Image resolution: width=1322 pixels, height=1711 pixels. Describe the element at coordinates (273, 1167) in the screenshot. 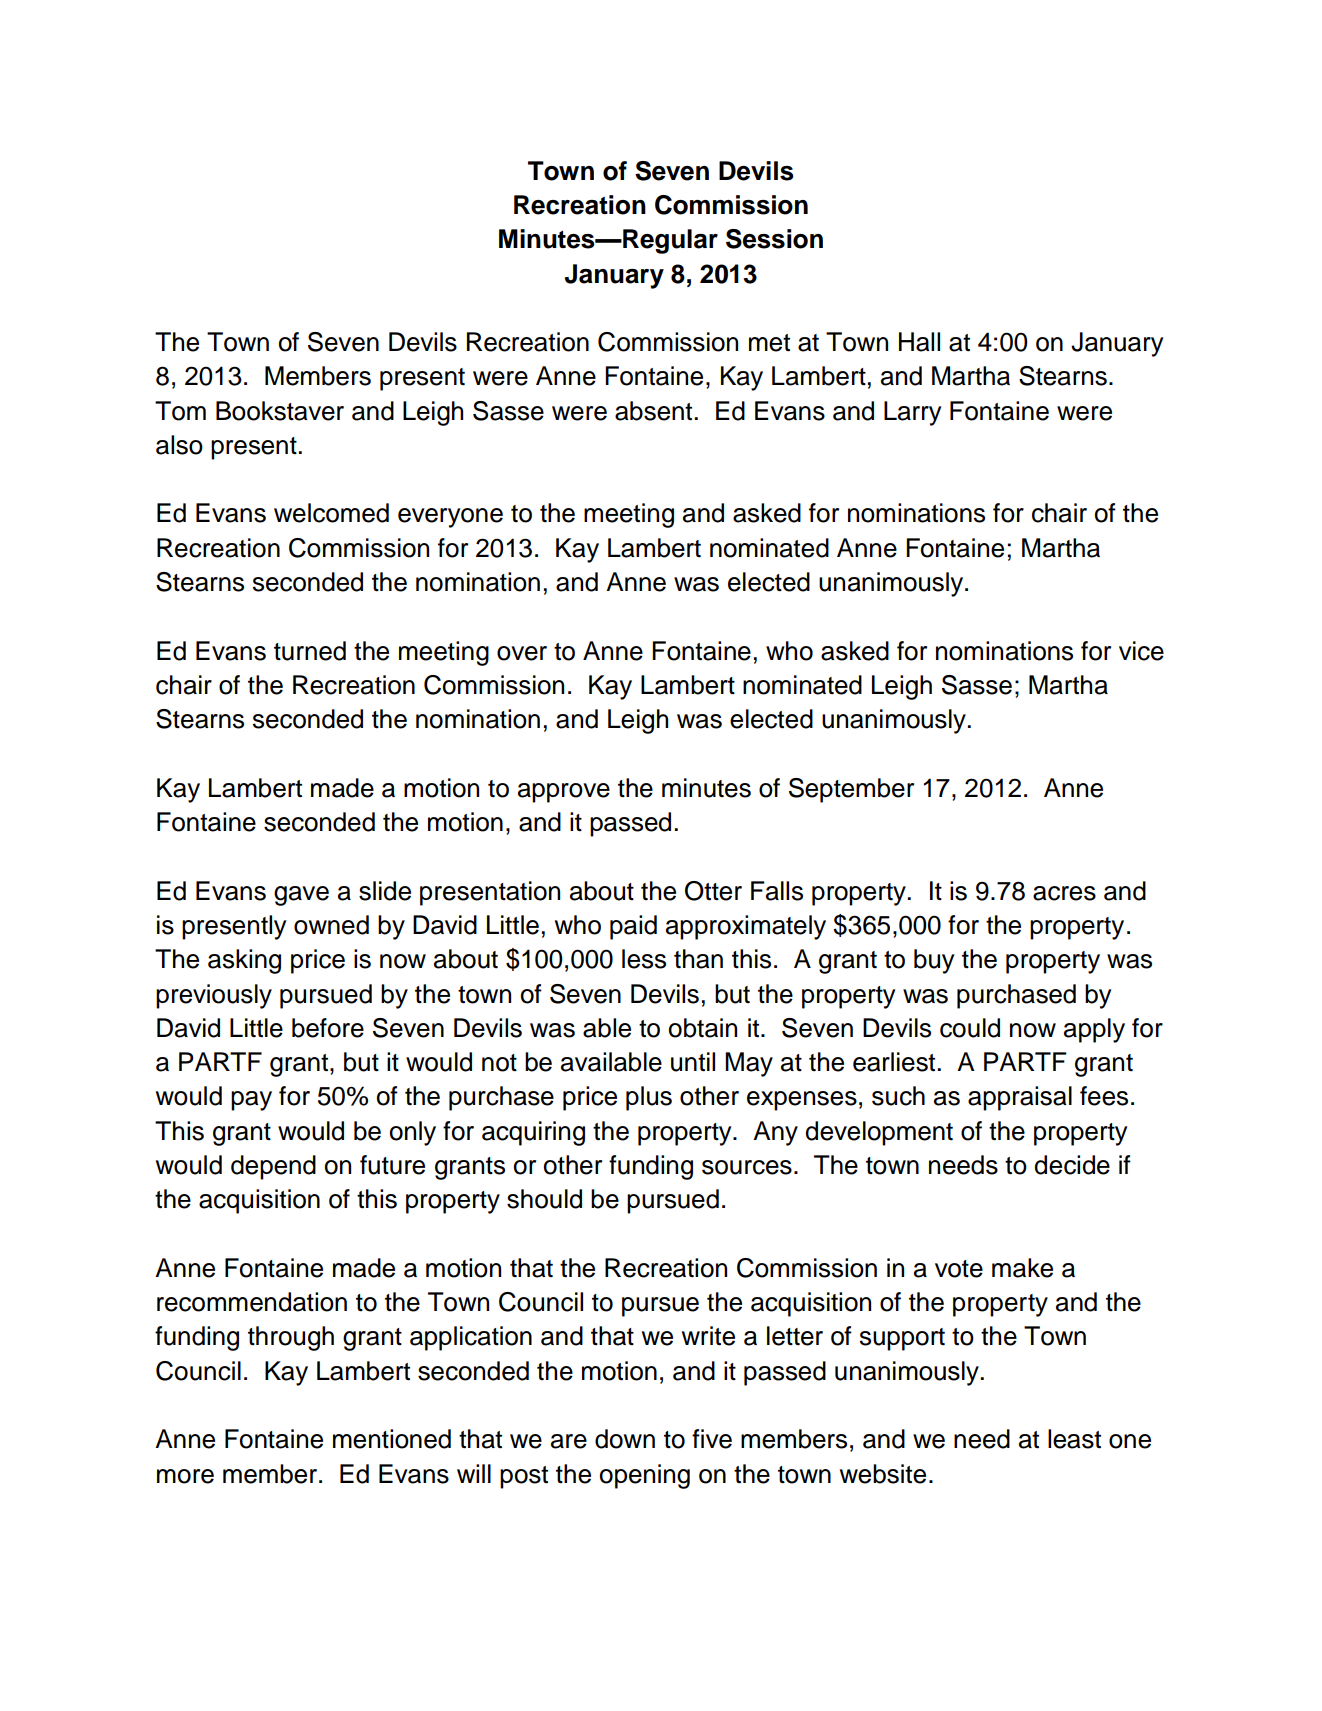

I see `depend` at that location.
